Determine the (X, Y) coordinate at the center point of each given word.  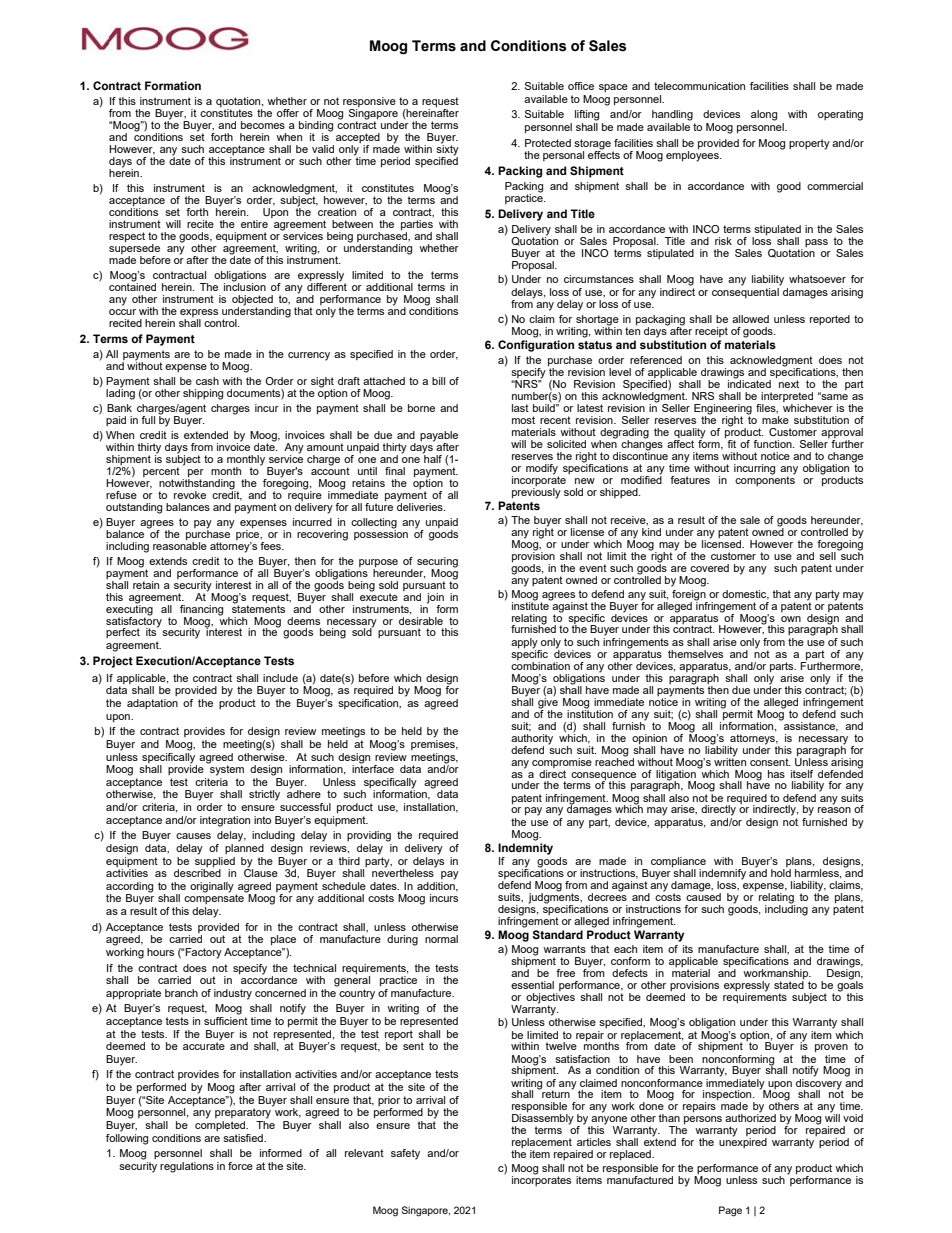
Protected (548, 143)
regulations (187, 1167)
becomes (263, 125)
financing (201, 610)
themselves (695, 654)
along (764, 115)
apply (524, 643)
